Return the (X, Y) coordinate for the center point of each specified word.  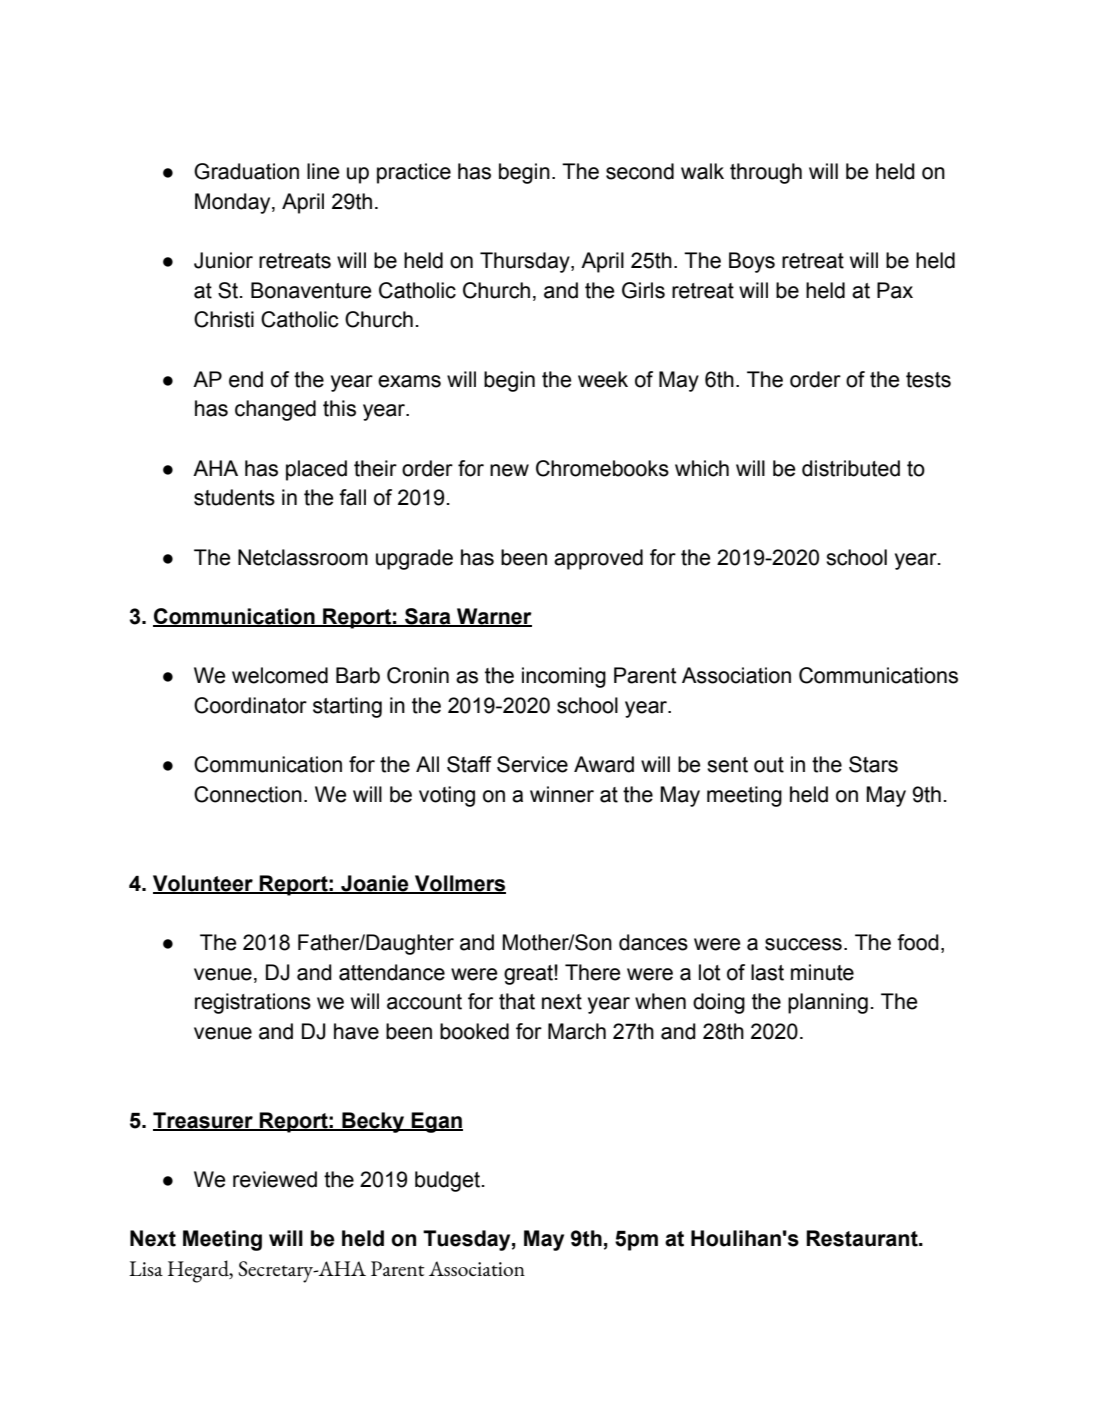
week (603, 379)
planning (828, 1003)
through (766, 173)
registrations (253, 1003)
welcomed (280, 675)
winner (562, 794)
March (577, 1031)
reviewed (275, 1179)
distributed (851, 468)
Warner (493, 617)
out (769, 765)
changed (275, 410)
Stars (873, 764)
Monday (234, 203)
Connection (248, 794)
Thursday (526, 262)
